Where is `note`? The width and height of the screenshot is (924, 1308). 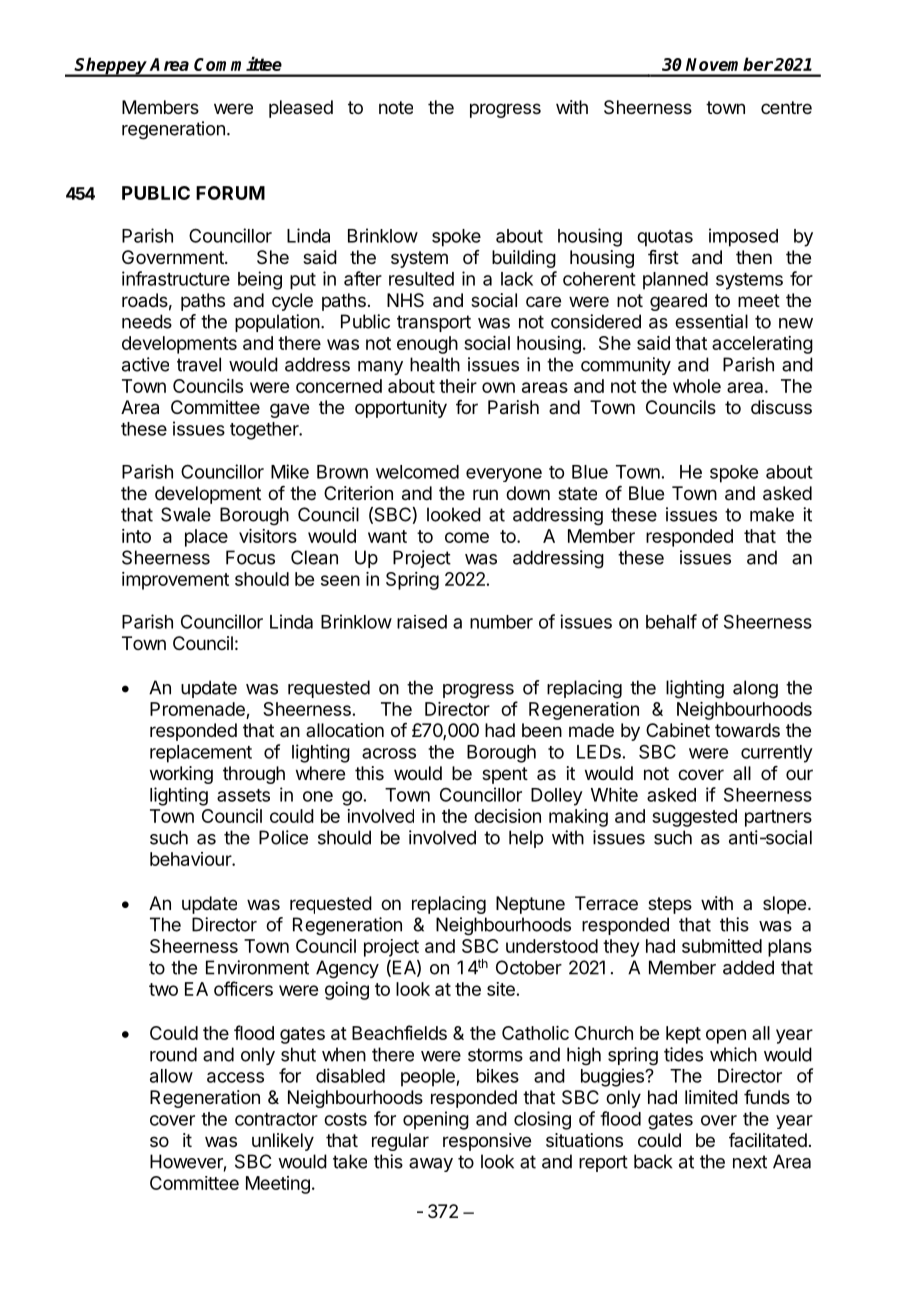
note is located at coordinates (396, 107).
